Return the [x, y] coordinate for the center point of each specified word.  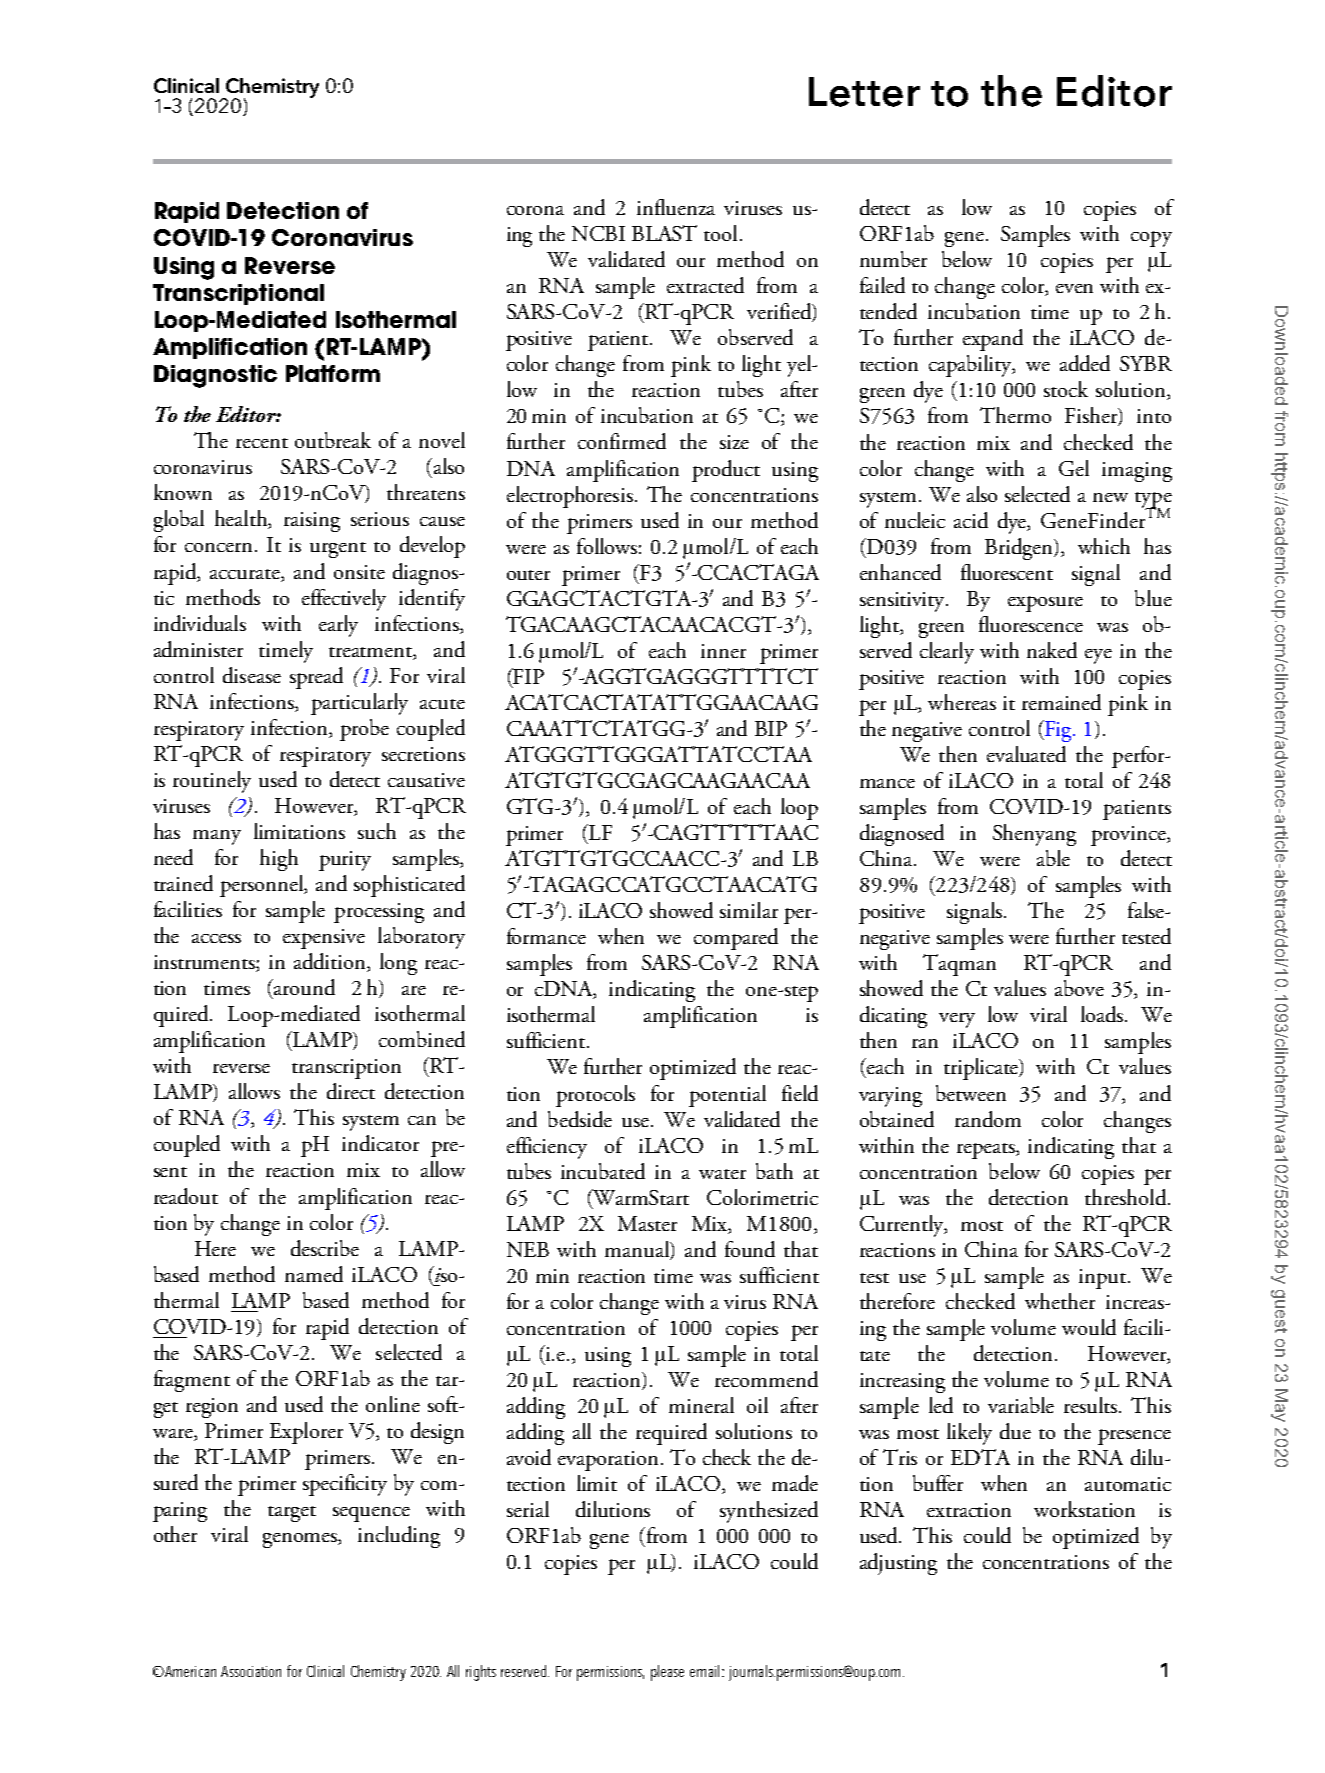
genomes [301, 1540]
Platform [333, 373]
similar [749, 910]
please [667, 1673]
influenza [676, 207]
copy [1151, 239]
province [1129, 836]
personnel [263, 886]
